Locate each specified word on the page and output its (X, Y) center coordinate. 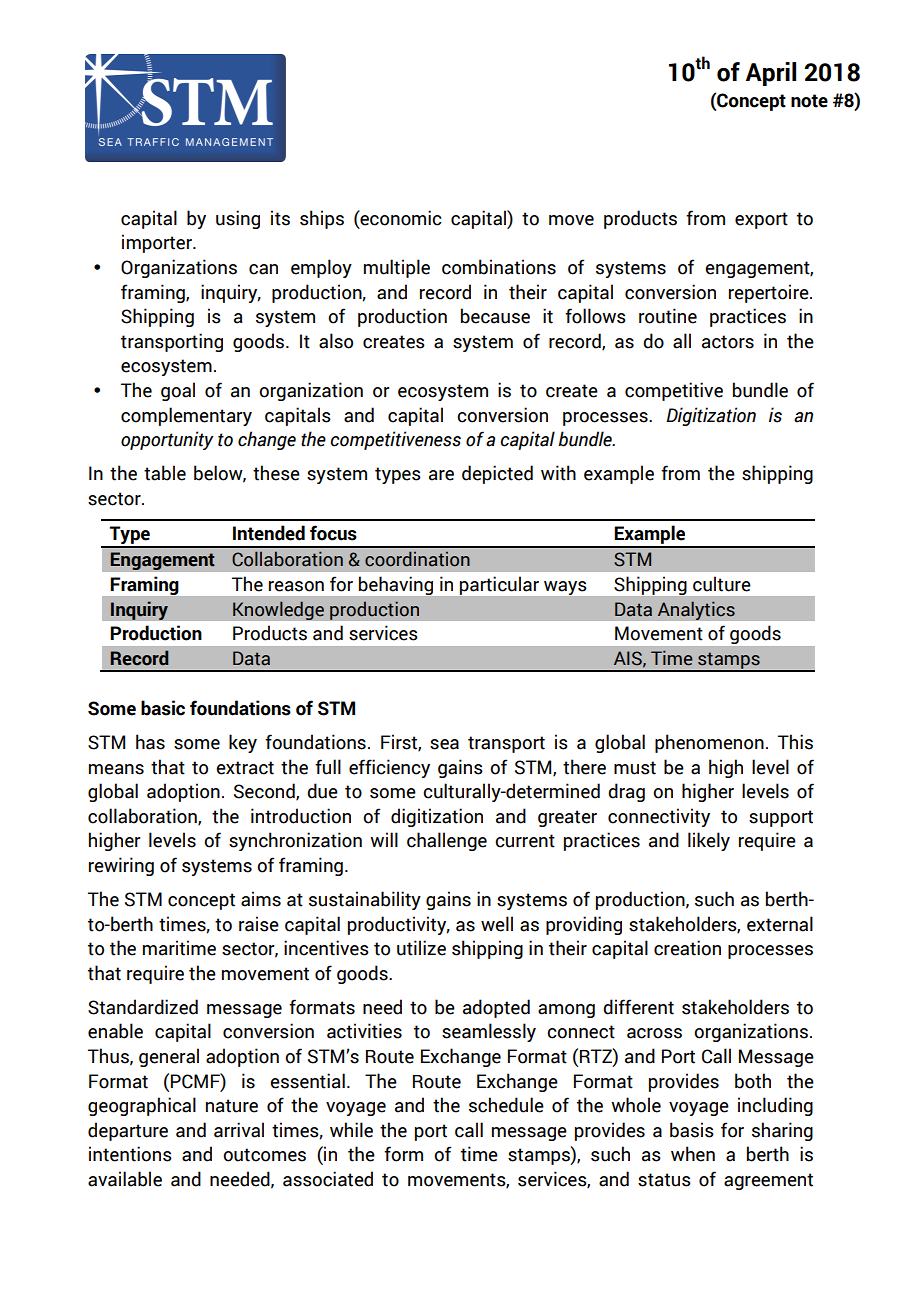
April (771, 74)
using (238, 219)
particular (499, 586)
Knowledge (278, 610)
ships (322, 219)
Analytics (696, 610)
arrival (239, 1130)
